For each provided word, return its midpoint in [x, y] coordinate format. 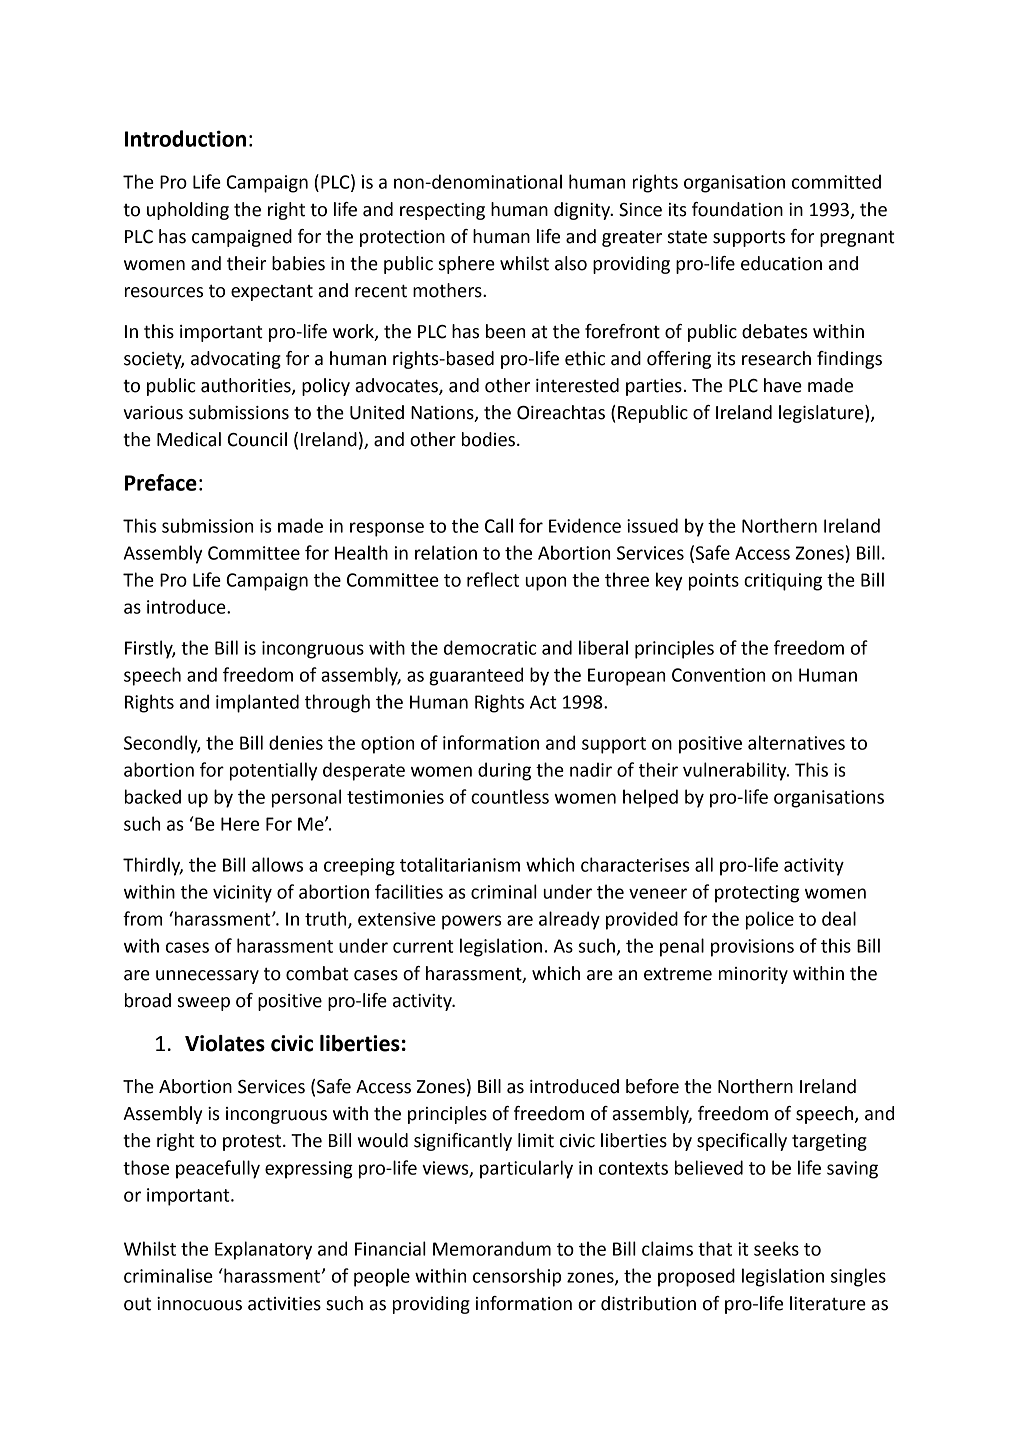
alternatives [796, 742]
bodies [488, 439]
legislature [822, 414]
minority [753, 975]
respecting [442, 211]
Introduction [185, 138]
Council [257, 439]
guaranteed [476, 676]
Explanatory [263, 1250]
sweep [204, 1004]
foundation [737, 209]
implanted [257, 703]
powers [472, 922]
